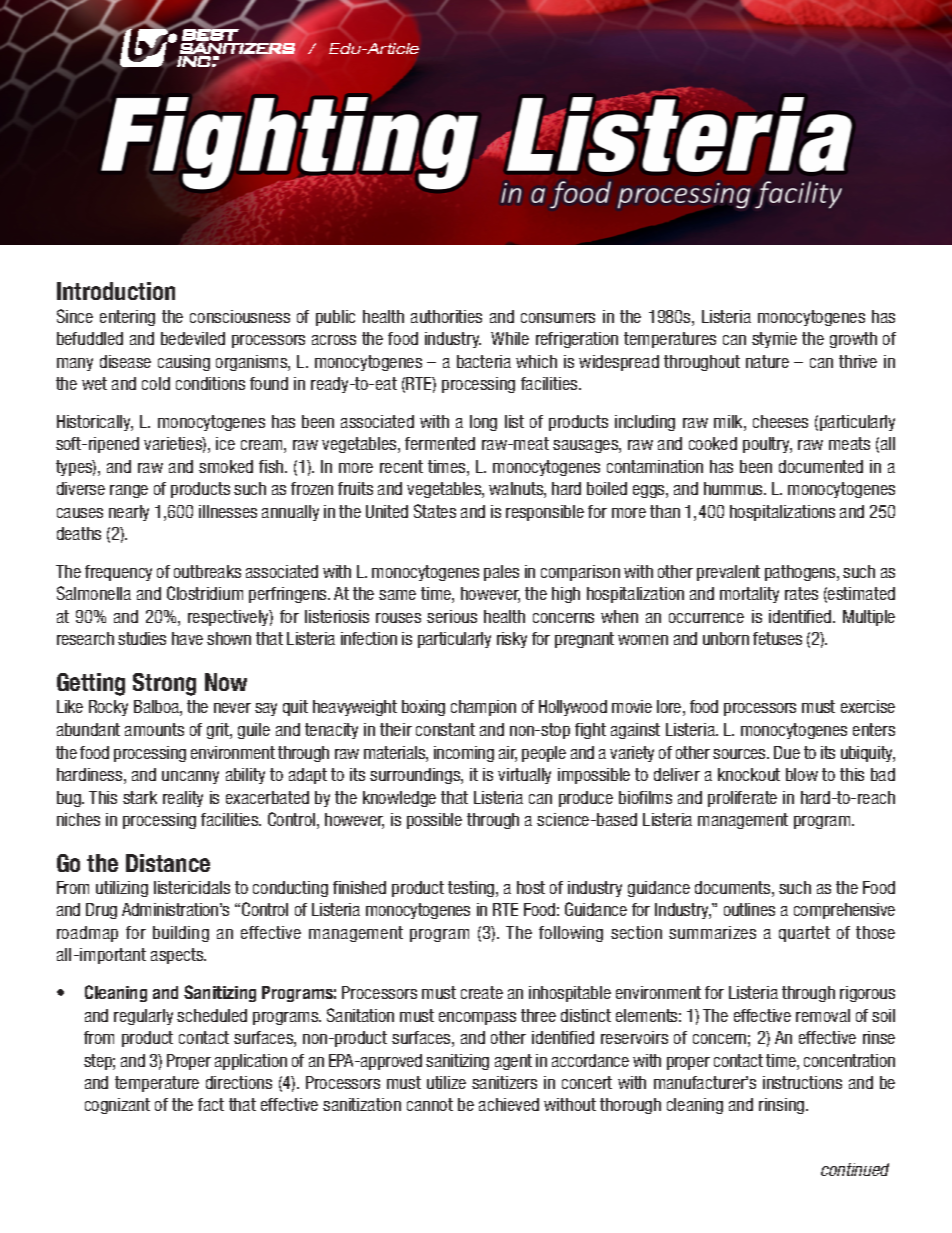 The width and height of the screenshot is (952, 1233). I want to click on entering, so click(127, 318).
